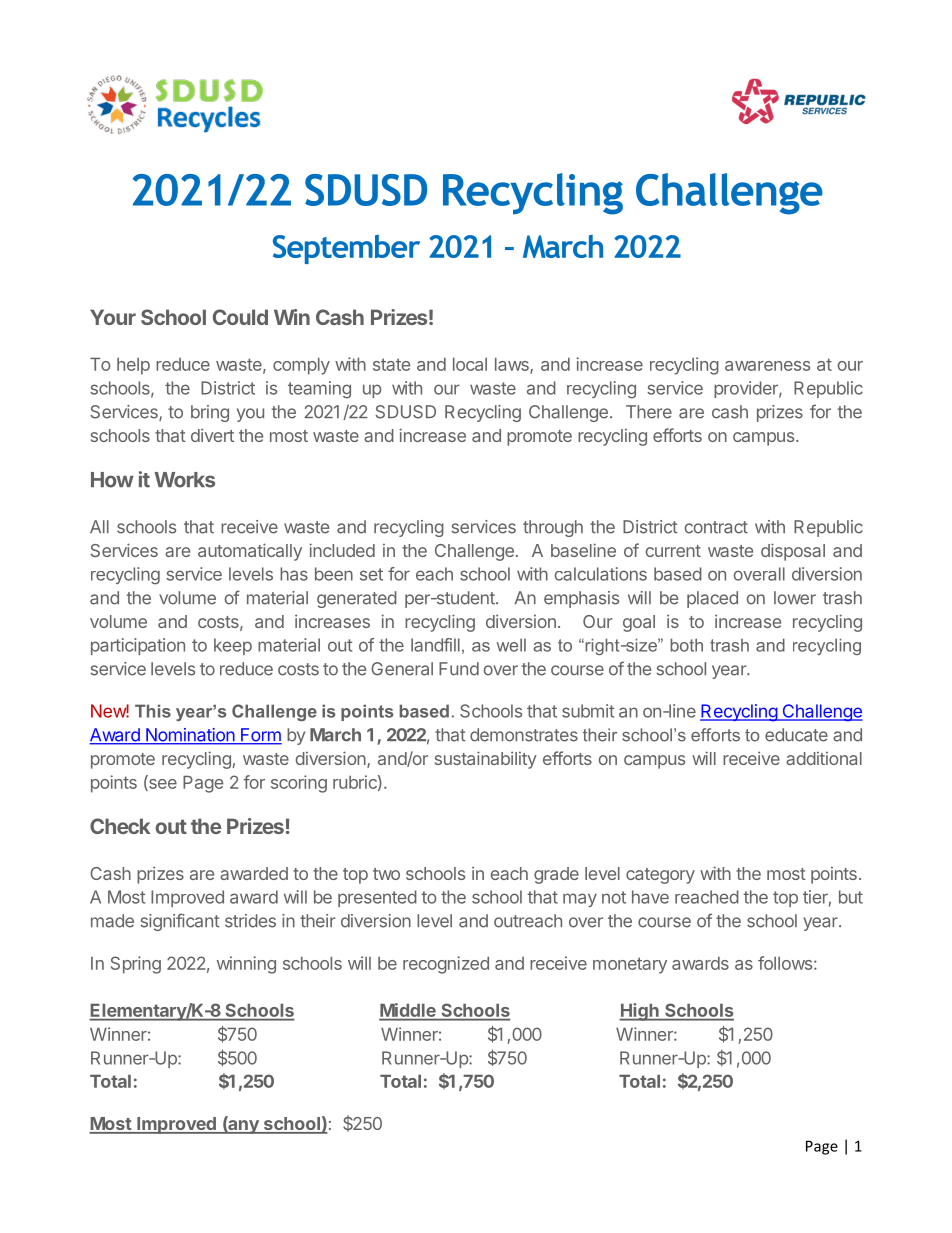 The image size is (952, 1233). What do you see at coordinates (459, 669) in the document?
I see `Fund` at bounding box center [459, 669].
